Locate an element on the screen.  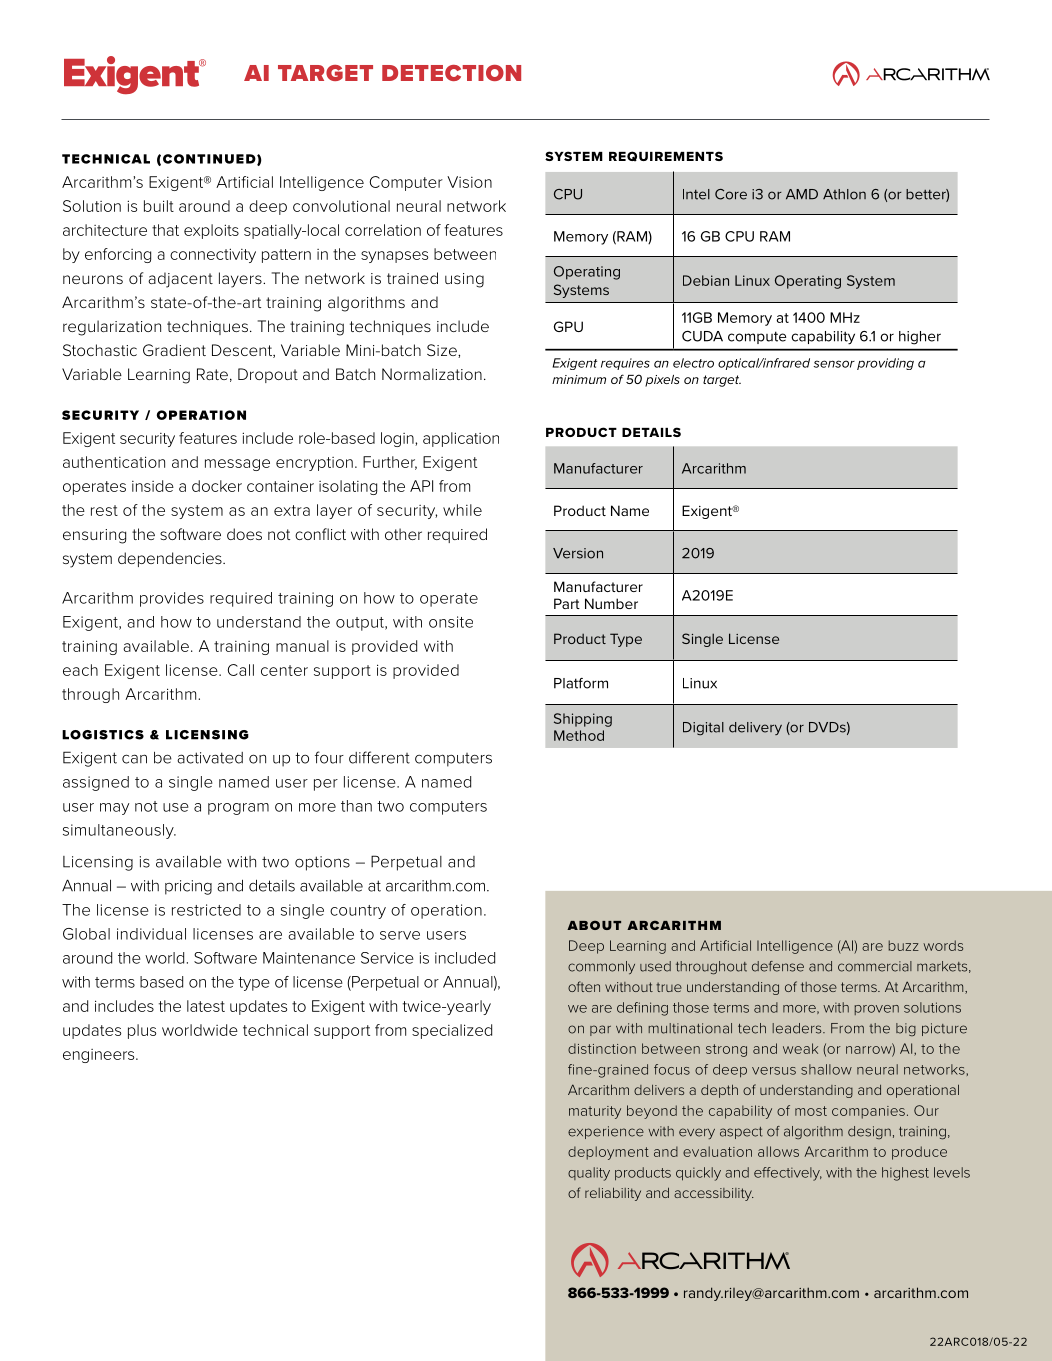
built is located at coordinates (159, 206).
